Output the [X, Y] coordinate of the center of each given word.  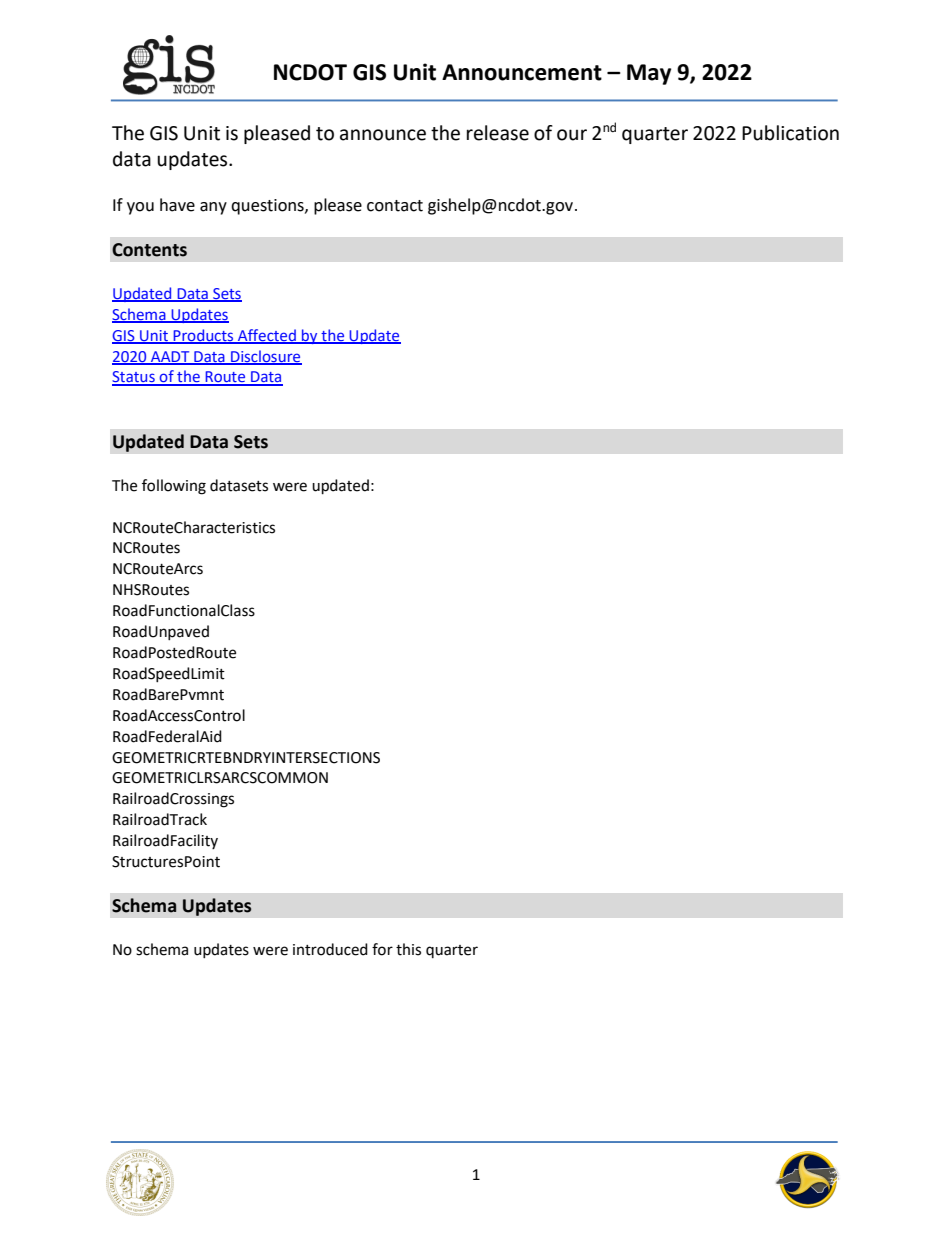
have [177, 205]
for [382, 949]
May [649, 74]
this [408, 949]
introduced [330, 949]
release [498, 133]
